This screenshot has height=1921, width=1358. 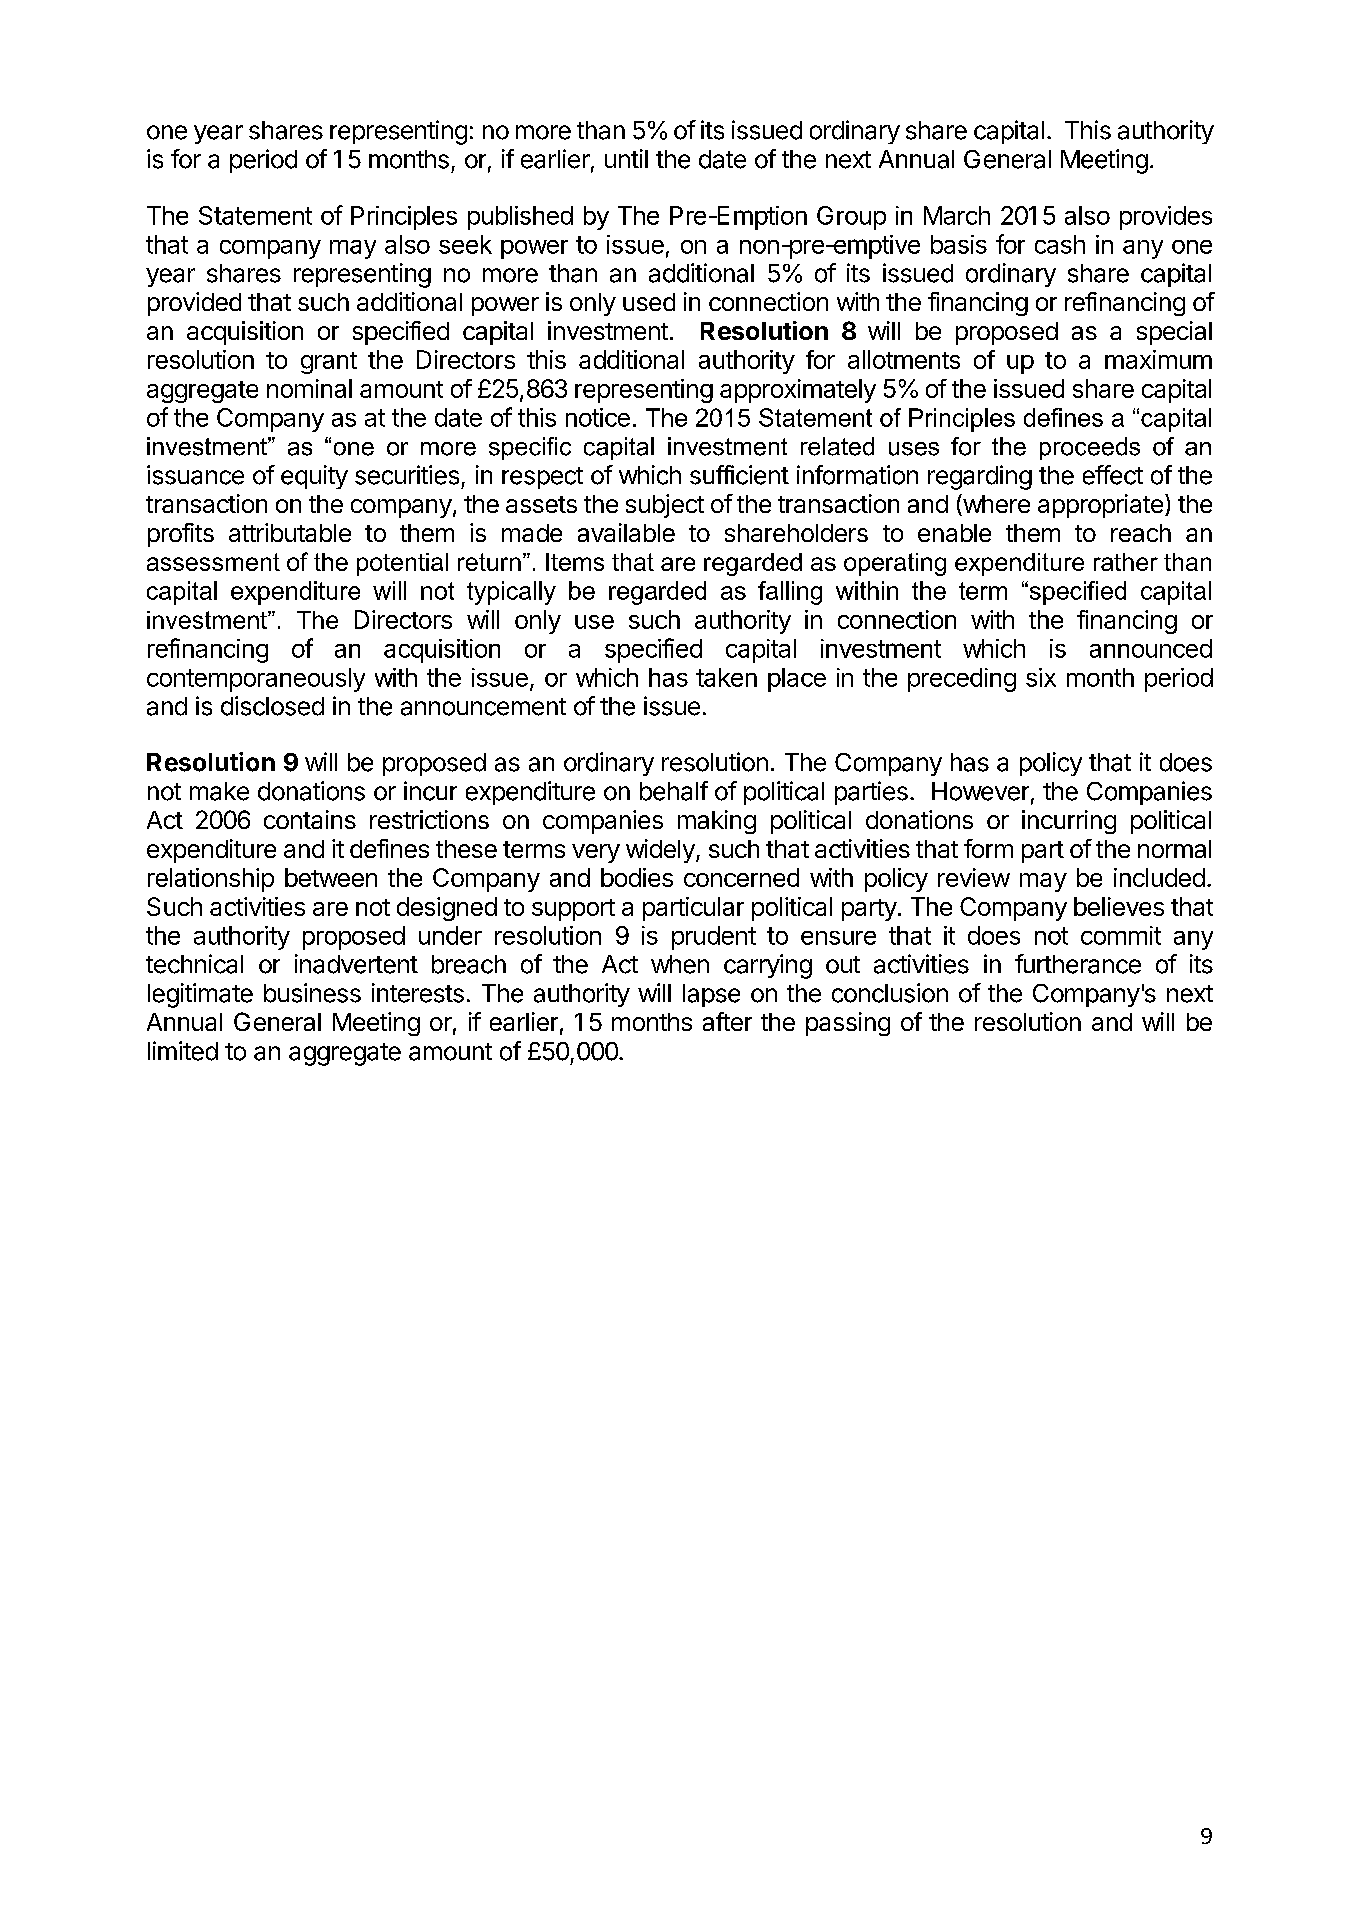 I want to click on proceeds, so click(x=1090, y=448).
